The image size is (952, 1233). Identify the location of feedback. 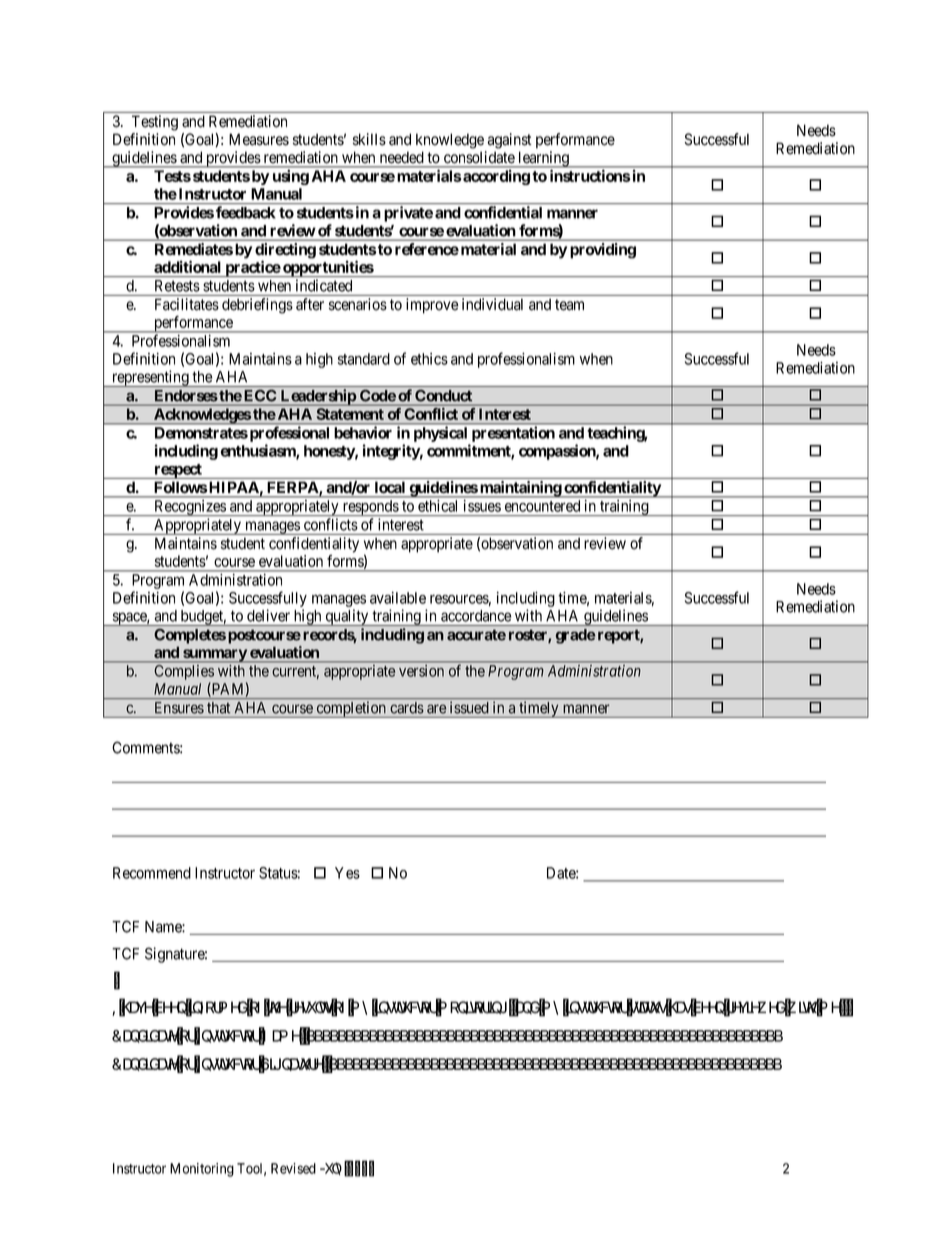
(246, 212).
